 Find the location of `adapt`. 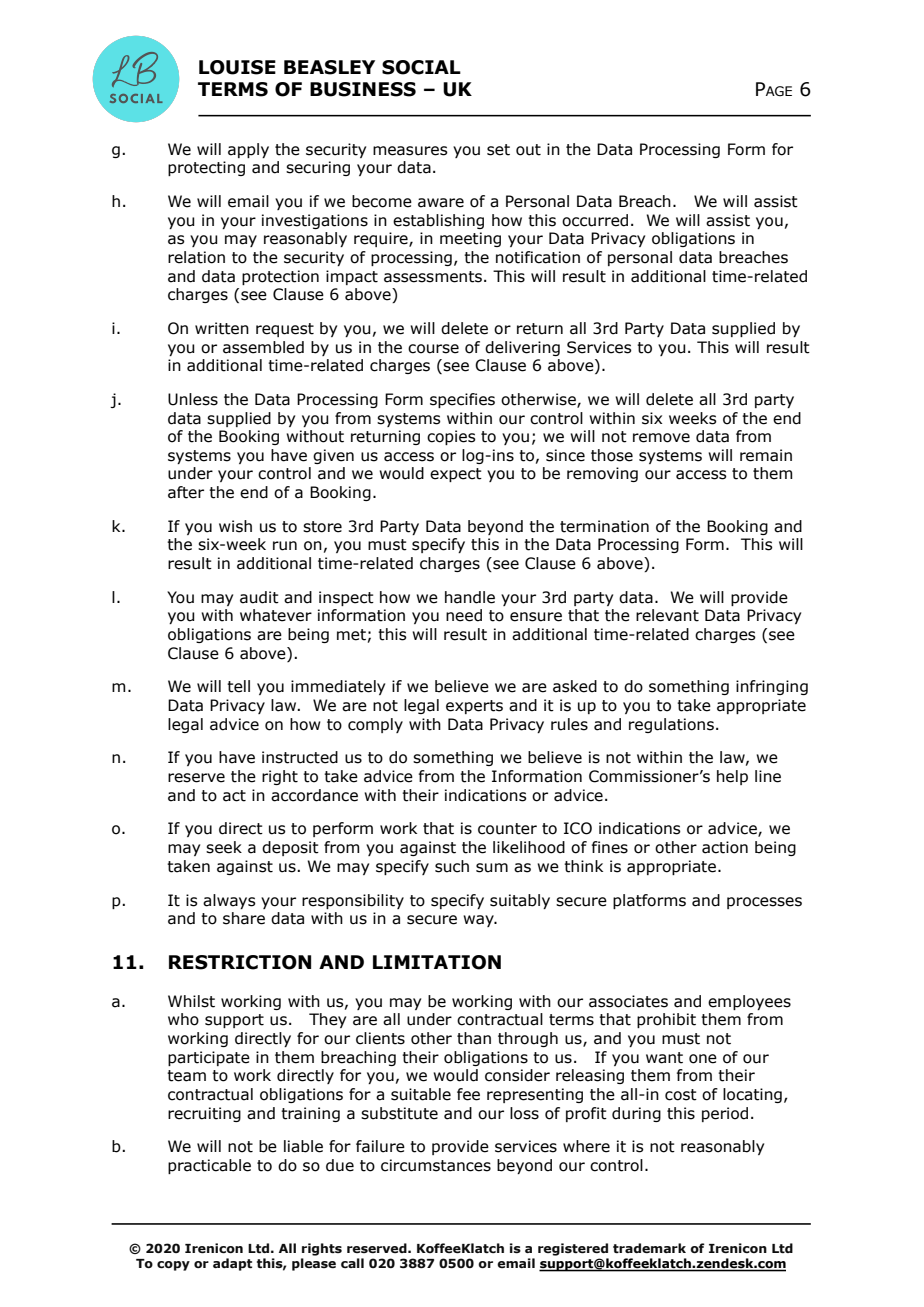

adapt is located at coordinates (232, 1264).
